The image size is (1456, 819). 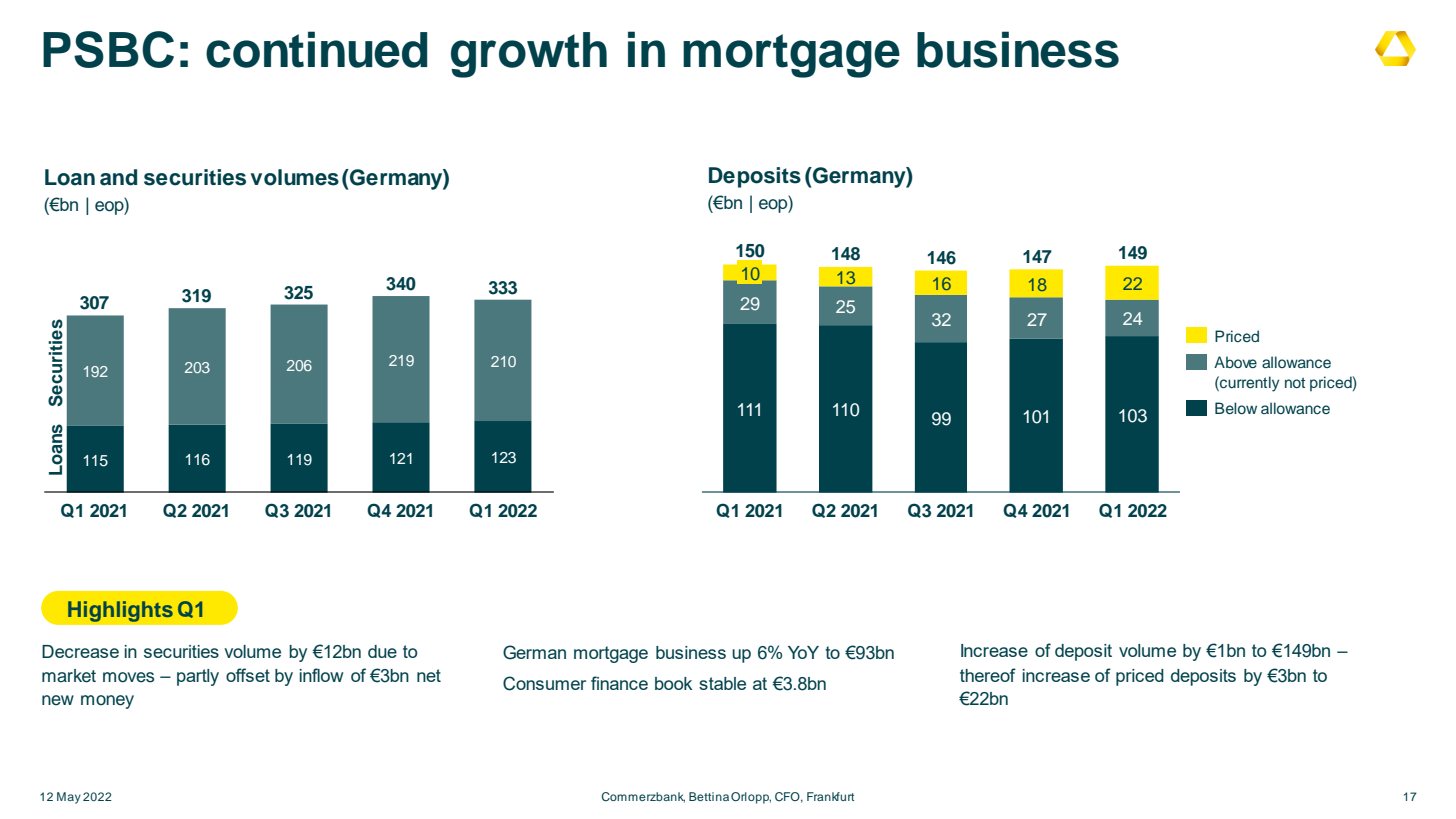 I want to click on Decrease, so click(x=80, y=651).
